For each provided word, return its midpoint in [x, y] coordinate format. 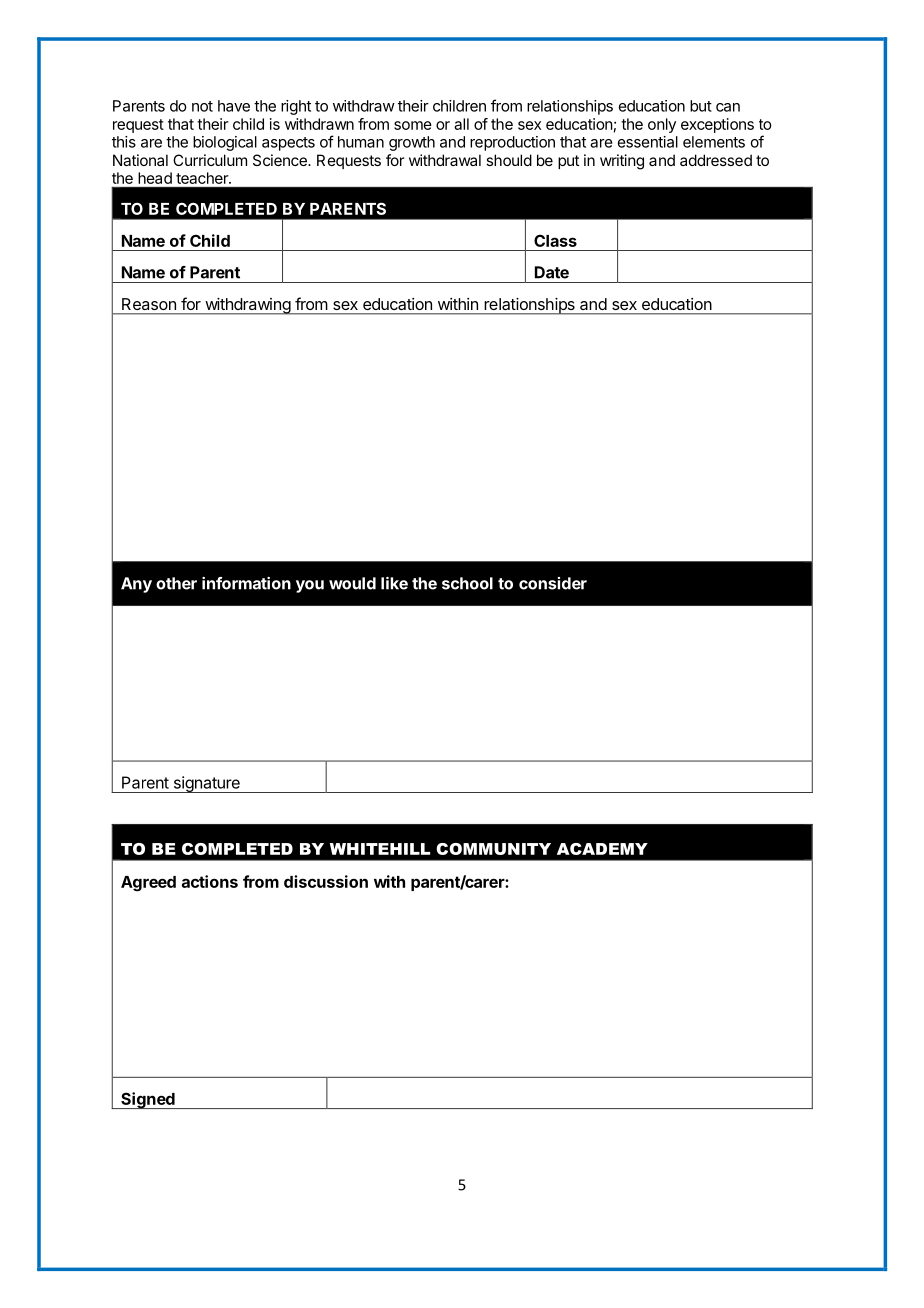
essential [648, 142]
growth [412, 143]
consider [553, 583]
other [176, 583]
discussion [326, 881]
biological [225, 143]
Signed [148, 1100]
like [394, 583]
